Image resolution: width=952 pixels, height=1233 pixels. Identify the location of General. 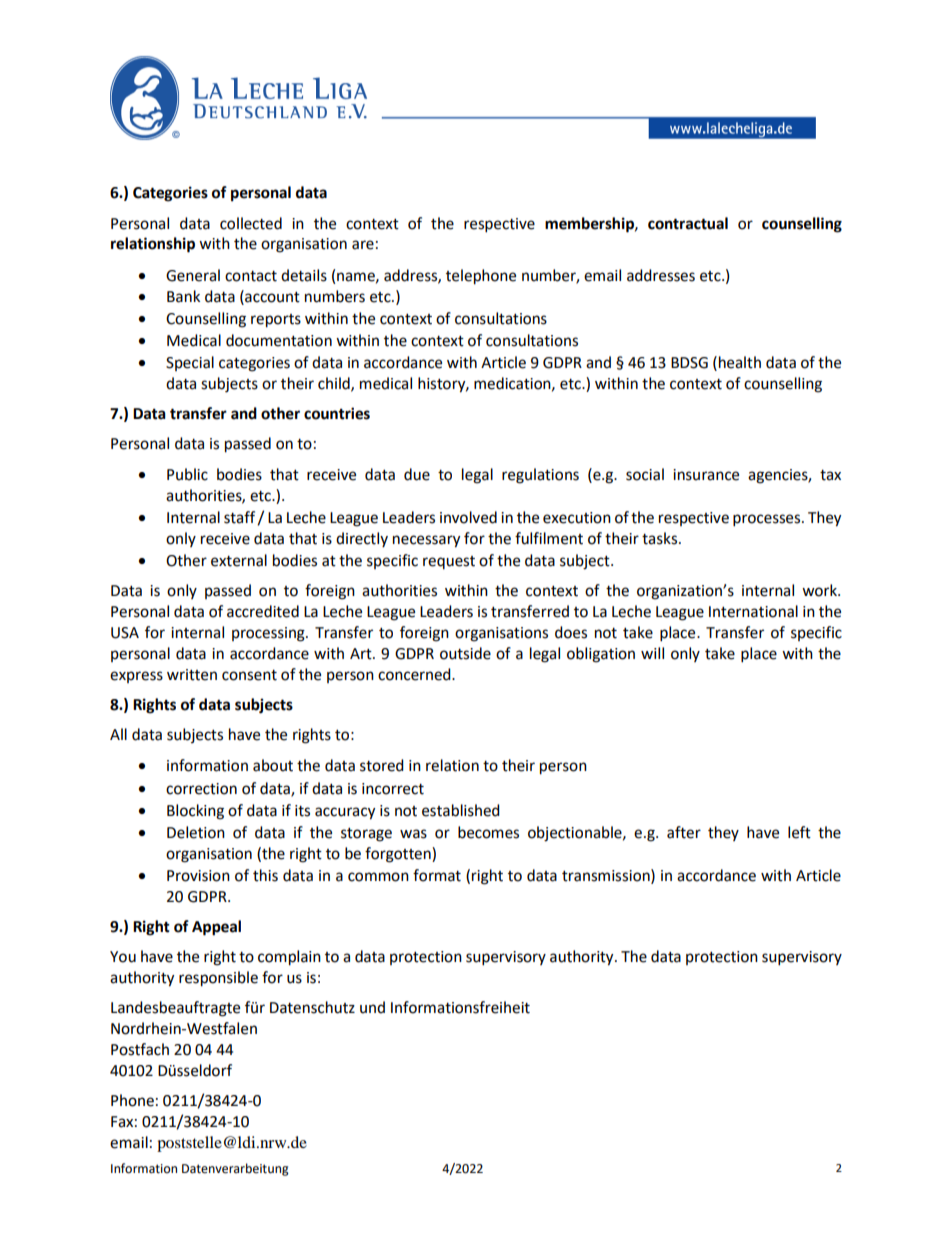
(193, 275).
